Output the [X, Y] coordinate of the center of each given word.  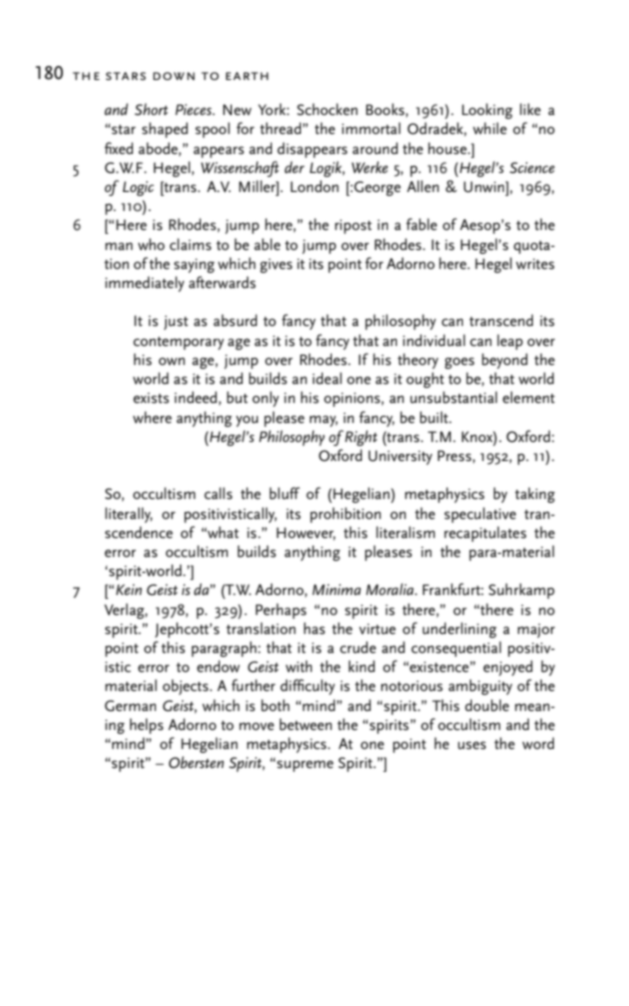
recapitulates [485, 534]
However [306, 533]
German [130, 706]
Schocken [327, 109]
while [490, 128]
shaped [165, 130]
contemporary [178, 343]
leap [510, 342]
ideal [327, 378]
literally [128, 515]
